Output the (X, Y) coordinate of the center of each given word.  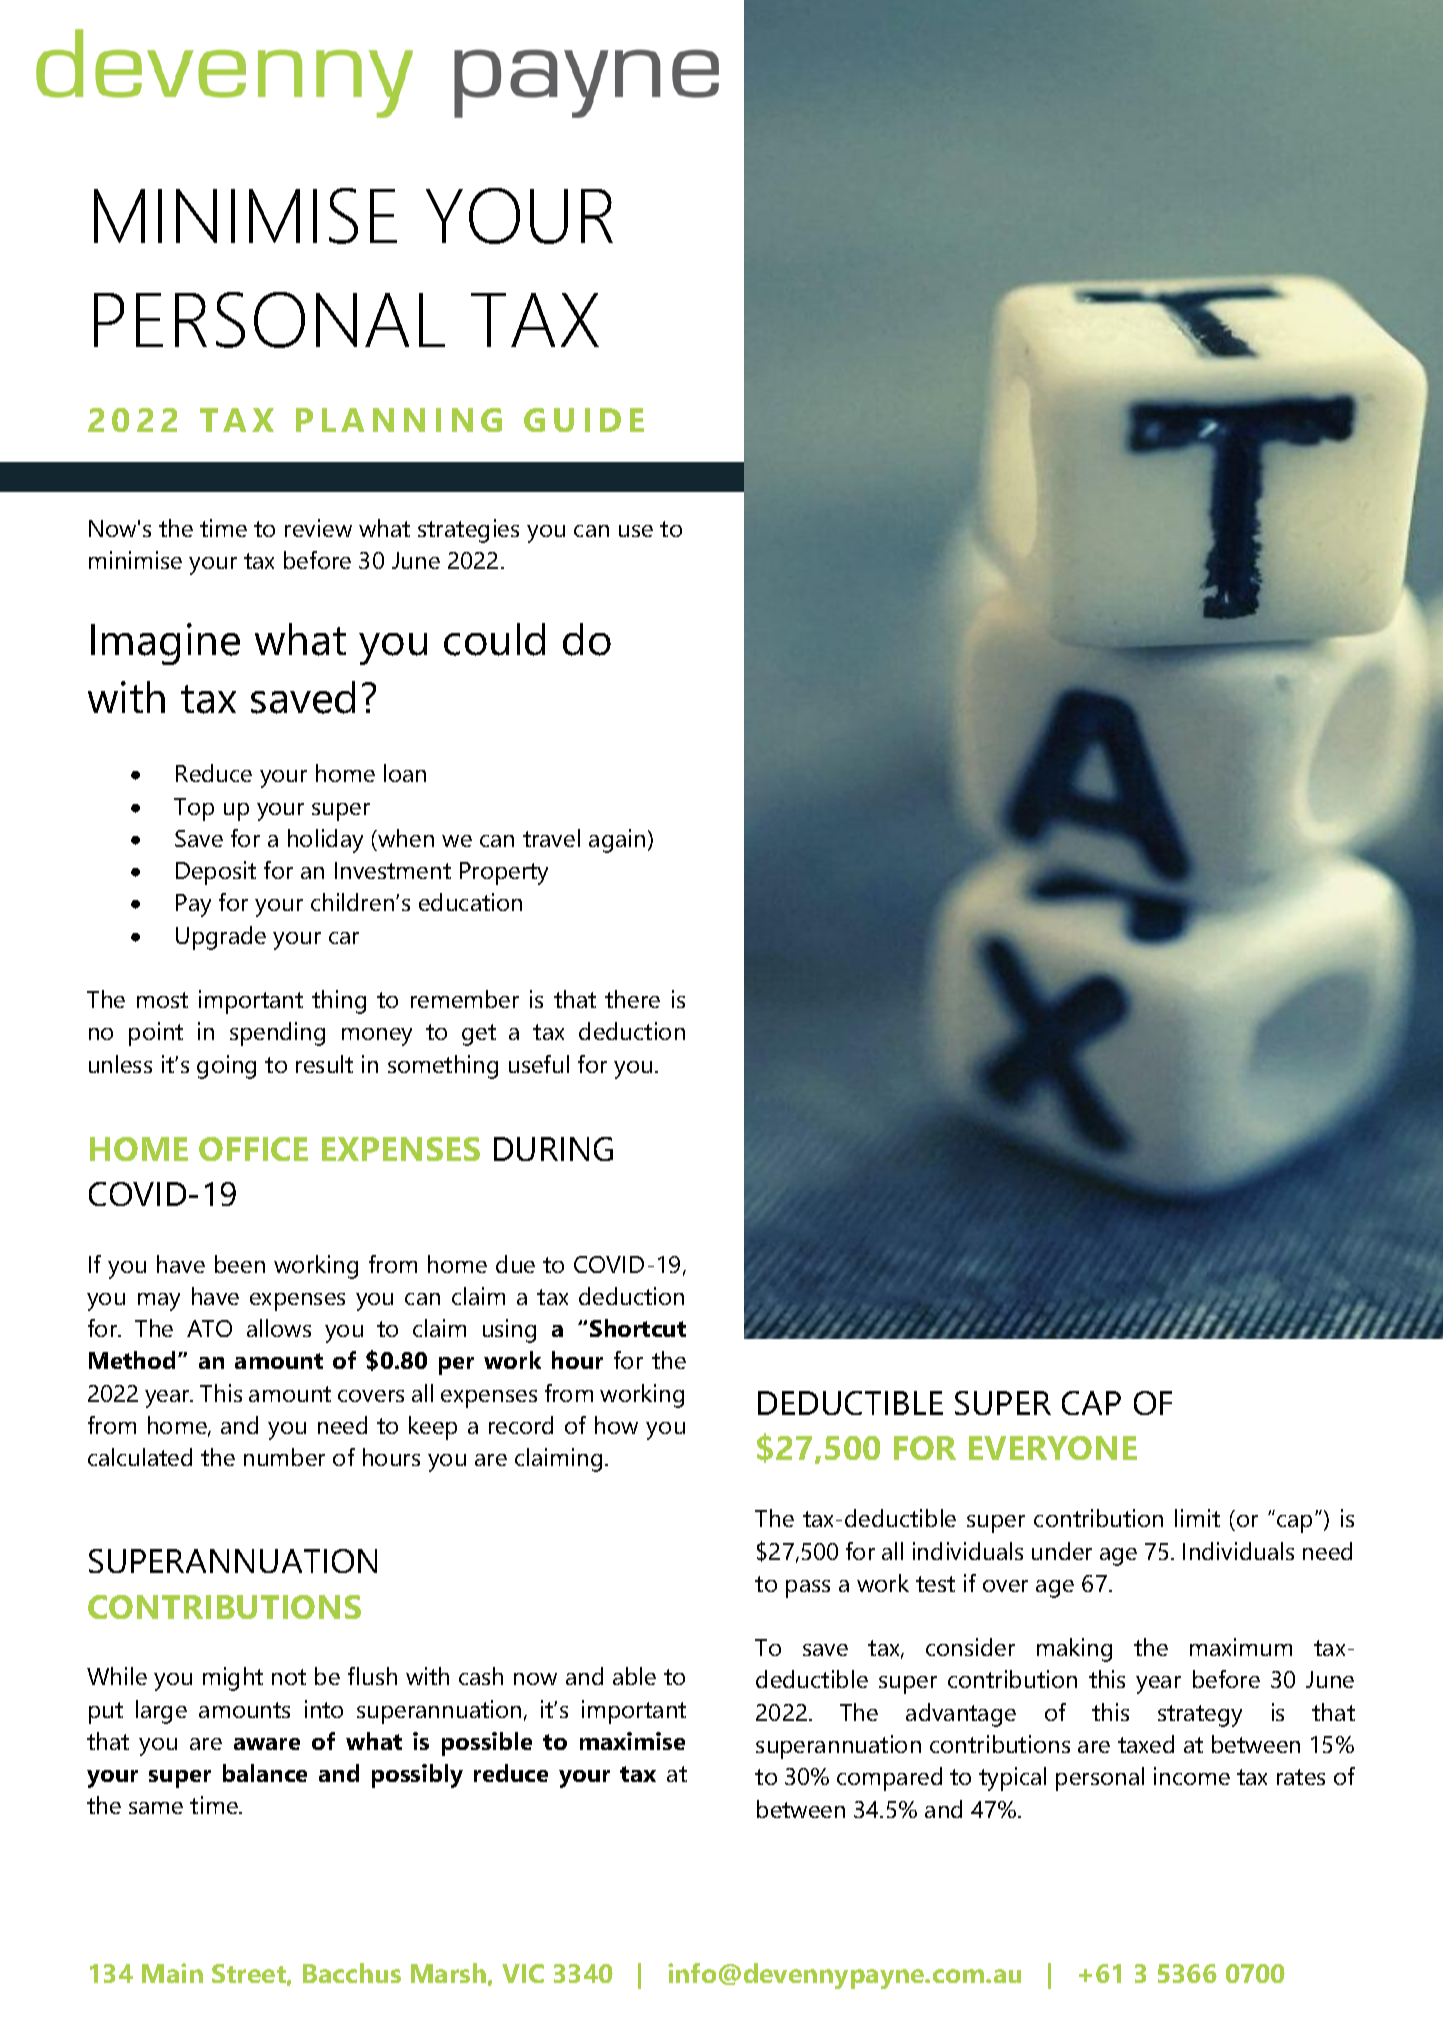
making (1074, 1650)
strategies (468, 531)
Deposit (216, 873)
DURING (553, 1149)
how (616, 1425)
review (318, 528)
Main (172, 1973)
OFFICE (253, 1149)
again (617, 841)
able (634, 1676)
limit (1197, 1518)
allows (279, 1328)
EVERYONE (1053, 1448)
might (233, 1679)
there (632, 999)
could (494, 639)
